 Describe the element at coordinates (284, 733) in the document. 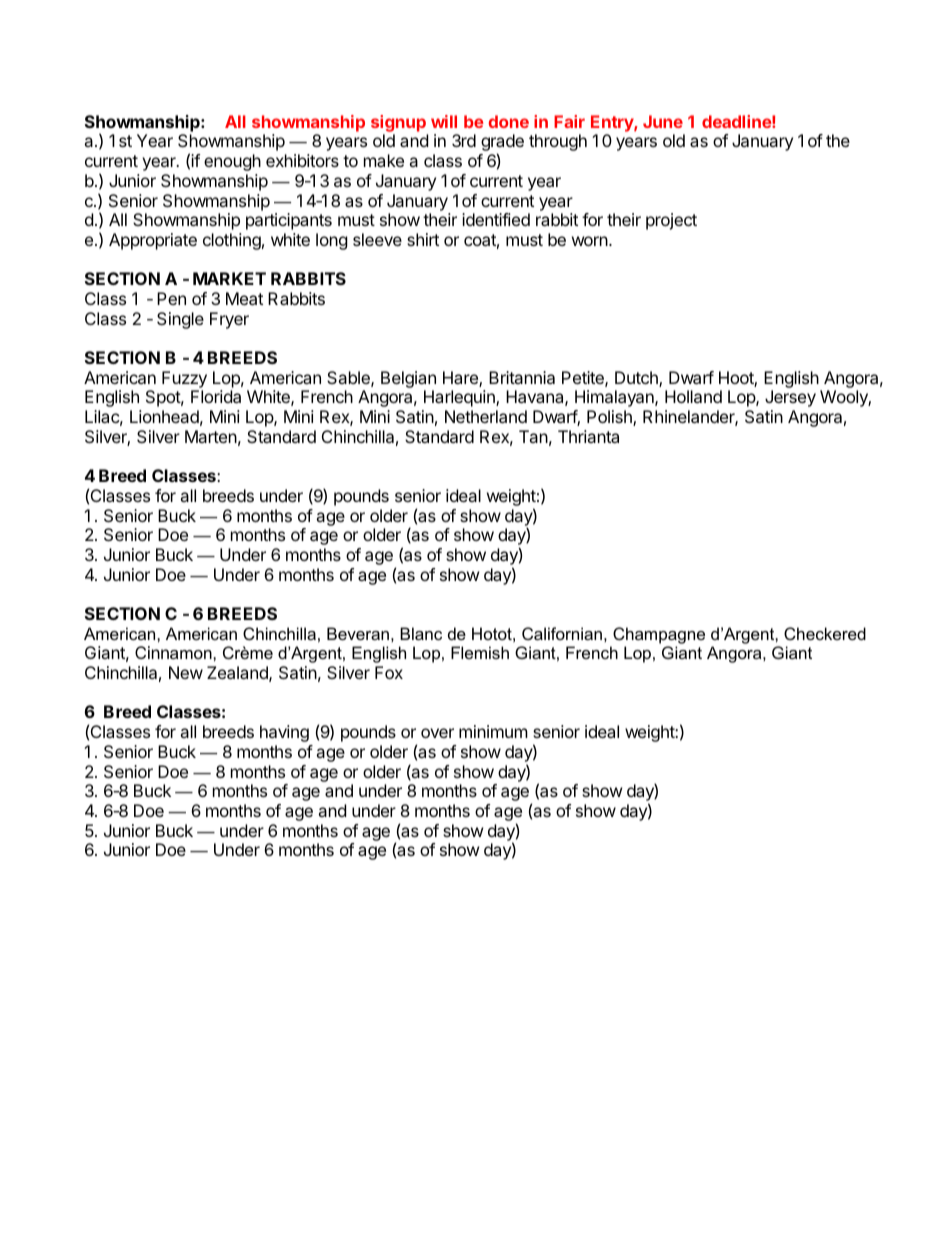

I see `having` at that location.
